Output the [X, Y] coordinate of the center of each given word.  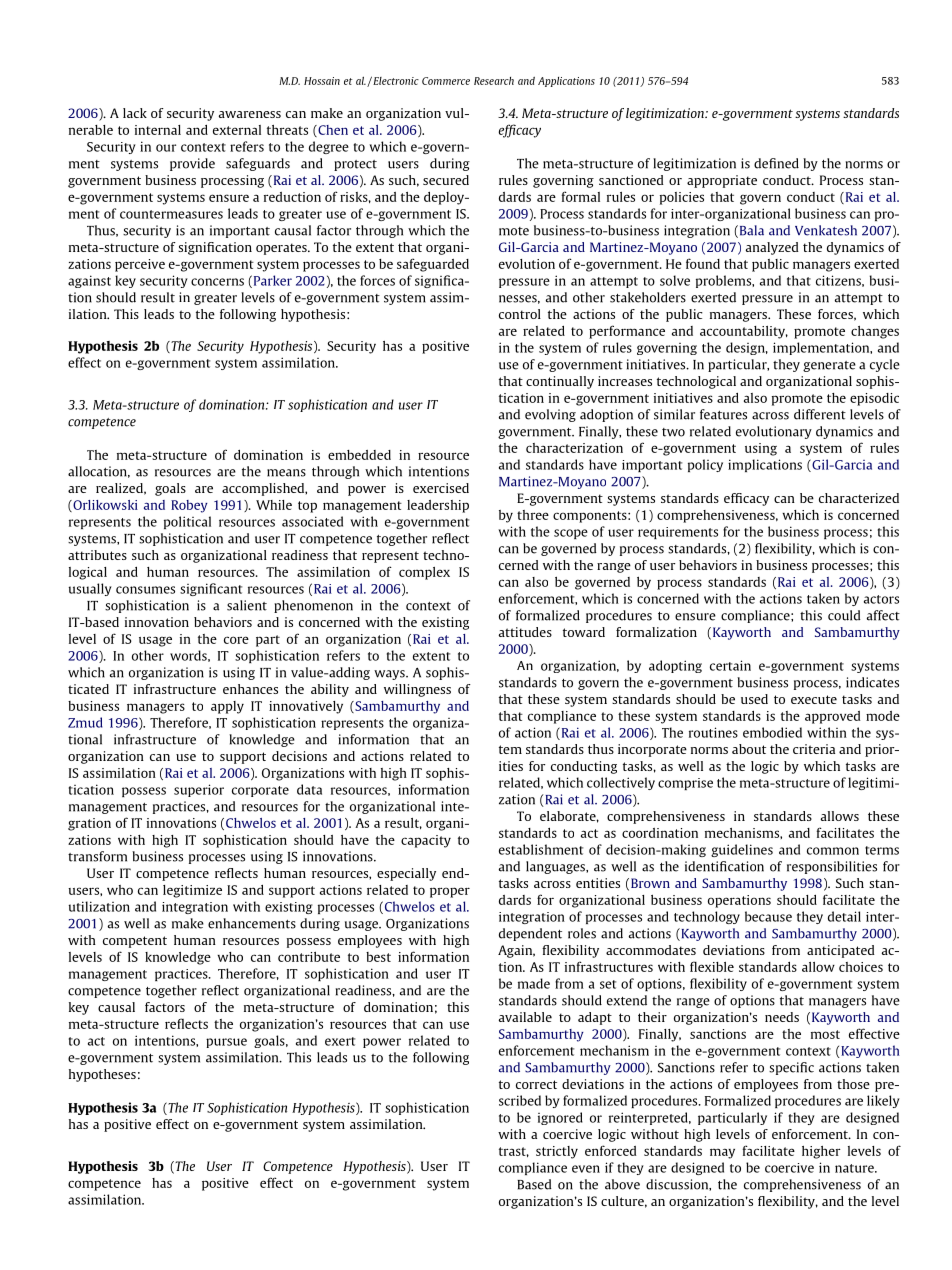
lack [135, 113]
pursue [226, 1043]
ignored [560, 1118]
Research [494, 81]
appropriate [722, 181]
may [722, 1153]
